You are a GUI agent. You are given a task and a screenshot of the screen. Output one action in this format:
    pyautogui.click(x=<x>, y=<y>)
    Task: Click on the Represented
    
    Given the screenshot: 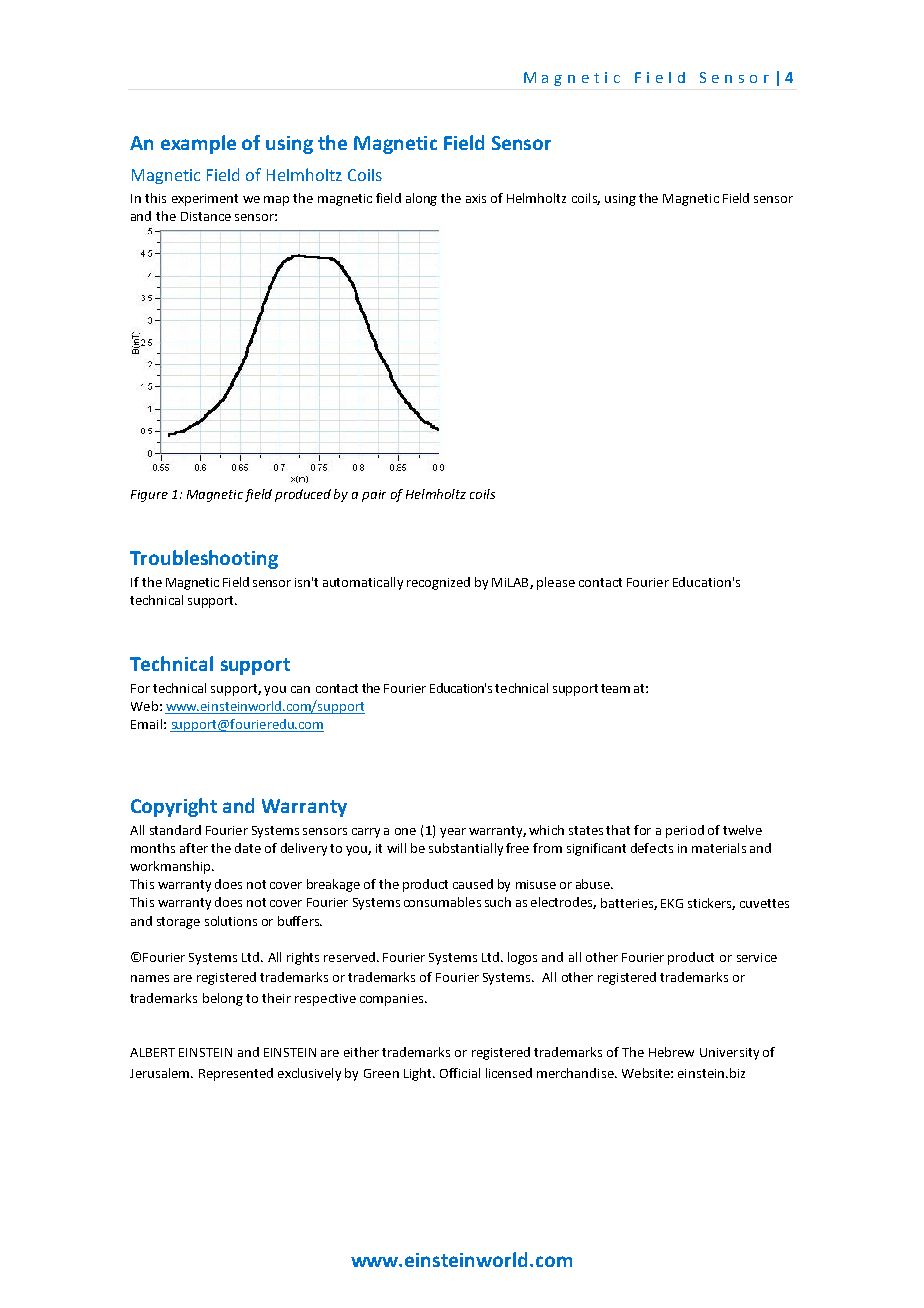 What is the action you would take?
    pyautogui.click(x=236, y=1074)
